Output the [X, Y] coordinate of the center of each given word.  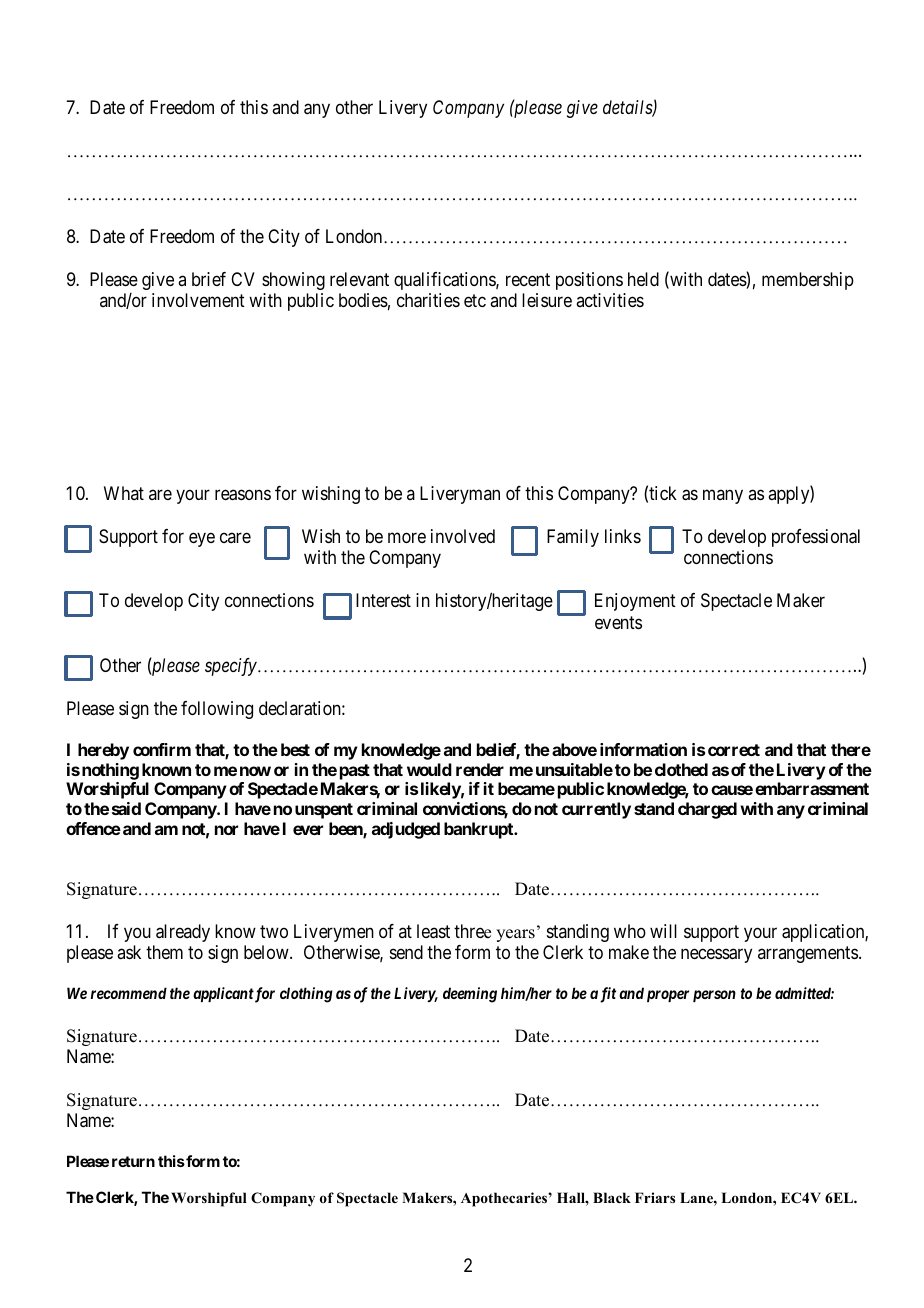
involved [463, 536]
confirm [162, 749]
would [429, 769]
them [164, 952]
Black [612, 1197]
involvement [198, 300]
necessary [716, 956]
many [723, 497]
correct [734, 750]
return [133, 1161]
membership [808, 281]
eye [202, 539]
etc [475, 300]
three [472, 931]
